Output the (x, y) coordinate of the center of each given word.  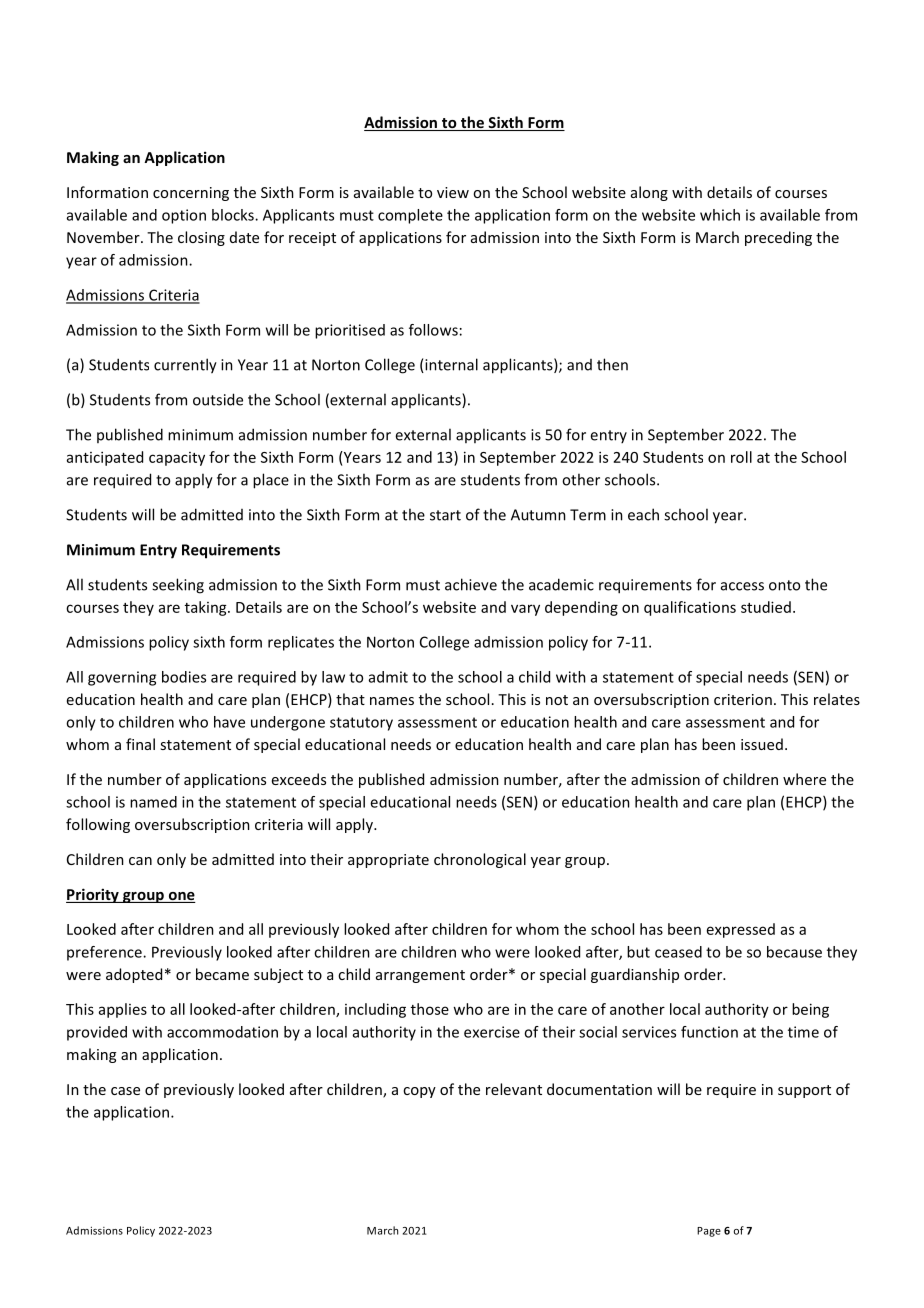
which (720, 215)
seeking (178, 586)
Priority (93, 895)
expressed (741, 930)
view (453, 192)
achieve (471, 584)
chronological (480, 860)
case (125, 1091)
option (184, 216)
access (742, 586)
